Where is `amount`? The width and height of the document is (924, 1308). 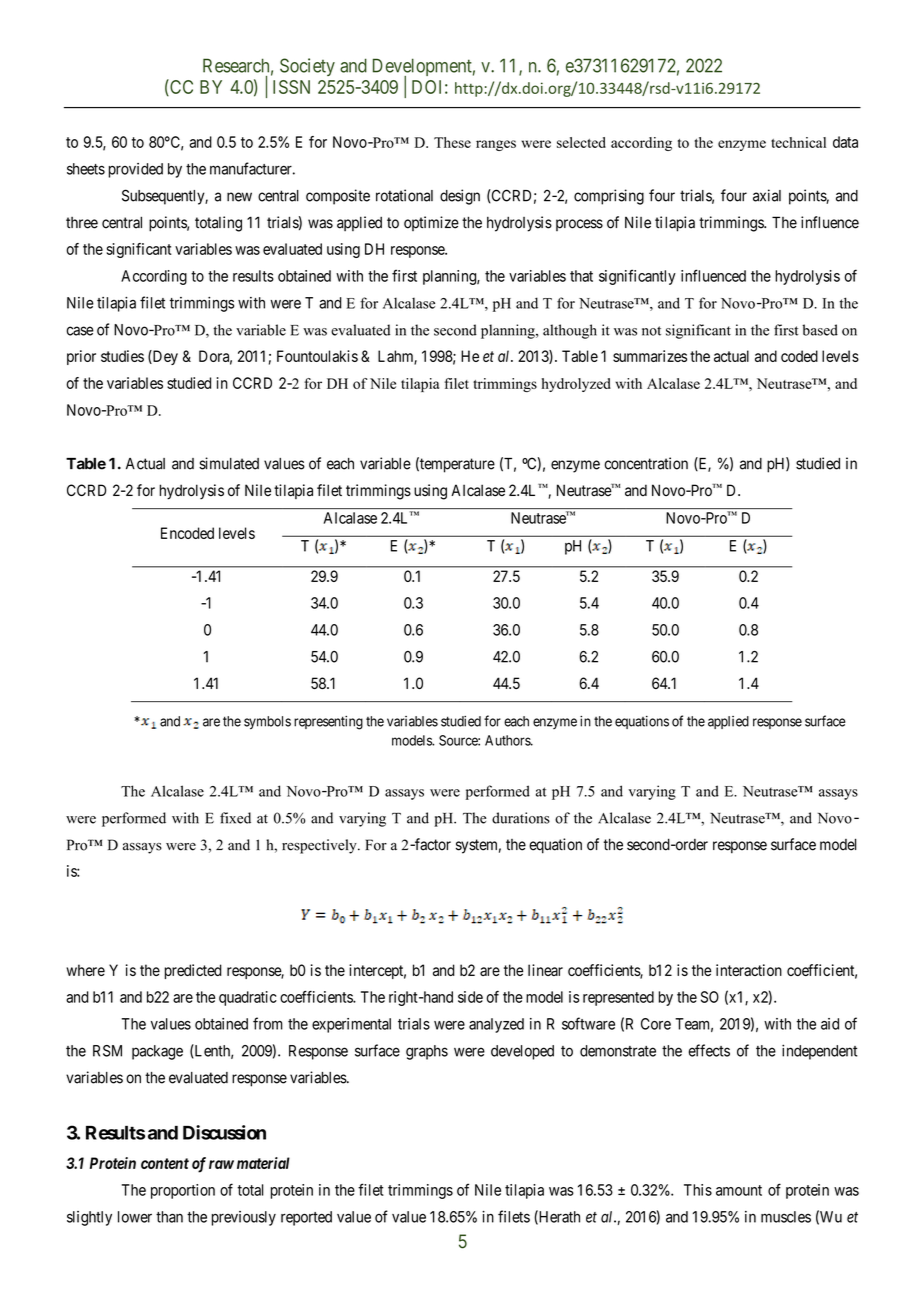 amount is located at coordinates (739, 1190).
